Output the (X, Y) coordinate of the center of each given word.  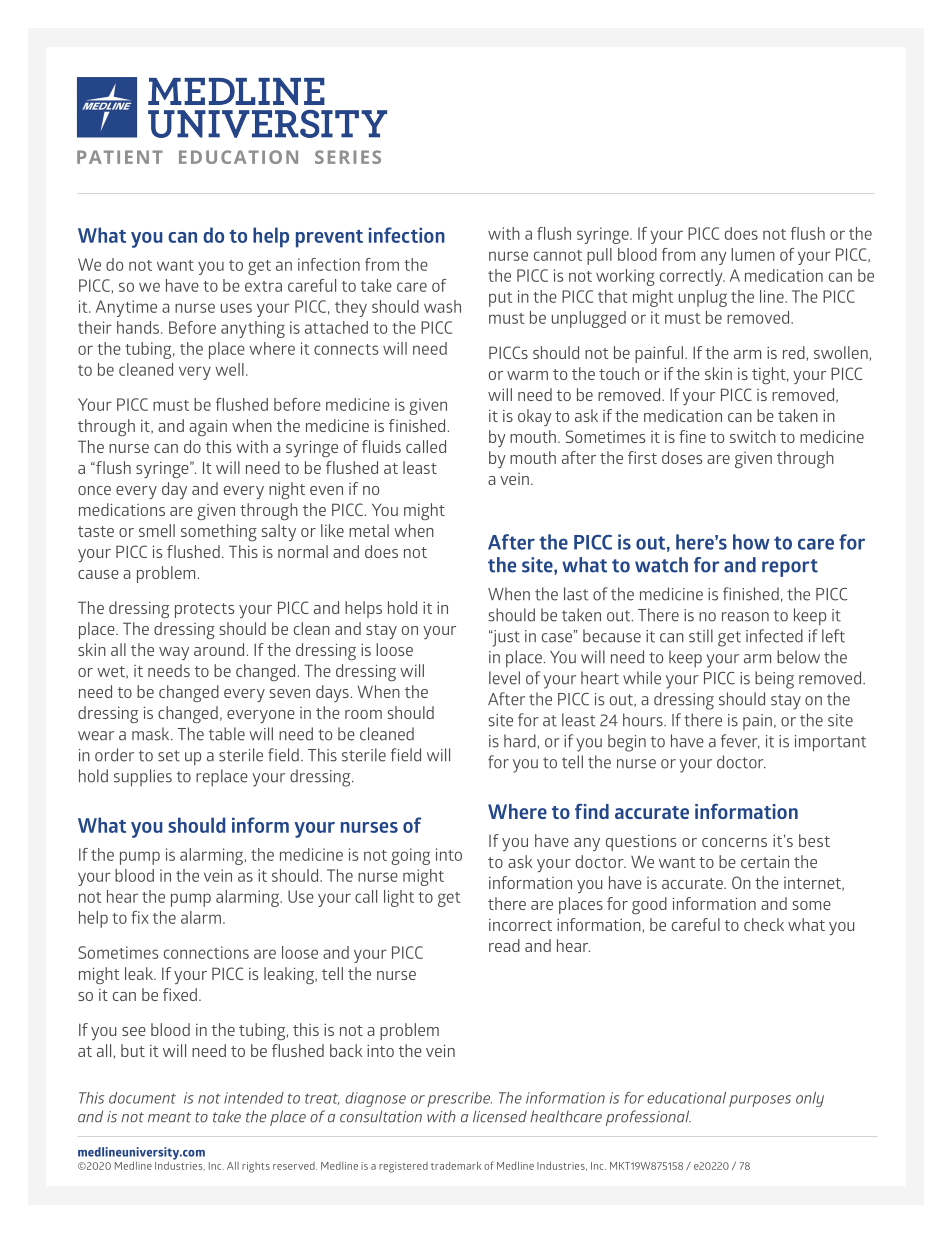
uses (236, 308)
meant (169, 1117)
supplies (143, 778)
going (410, 856)
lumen (753, 254)
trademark (456, 1165)
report (790, 568)
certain (765, 862)
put (501, 299)
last (576, 594)
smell (157, 530)
